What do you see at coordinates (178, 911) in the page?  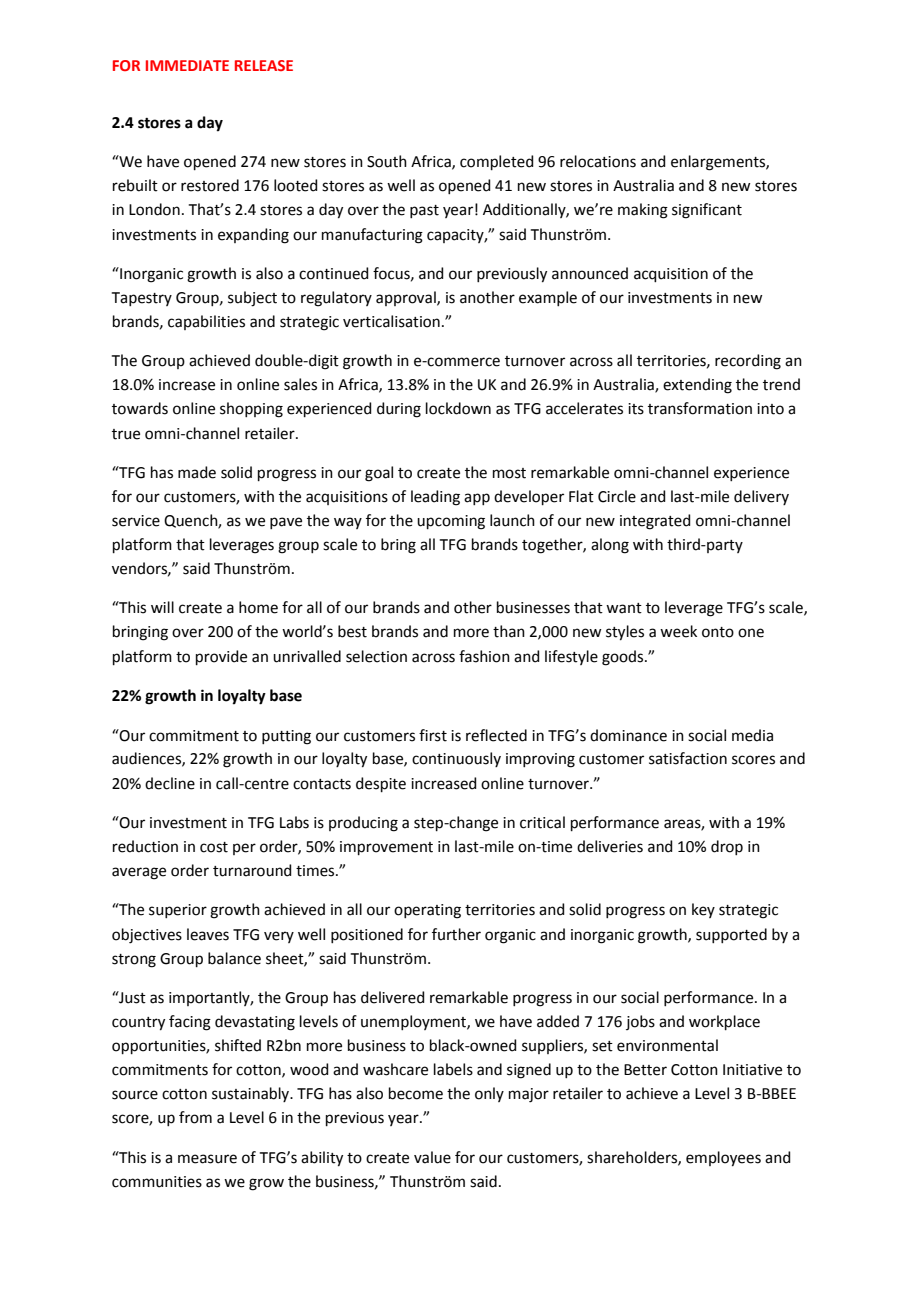 I see `superior` at bounding box center [178, 911].
